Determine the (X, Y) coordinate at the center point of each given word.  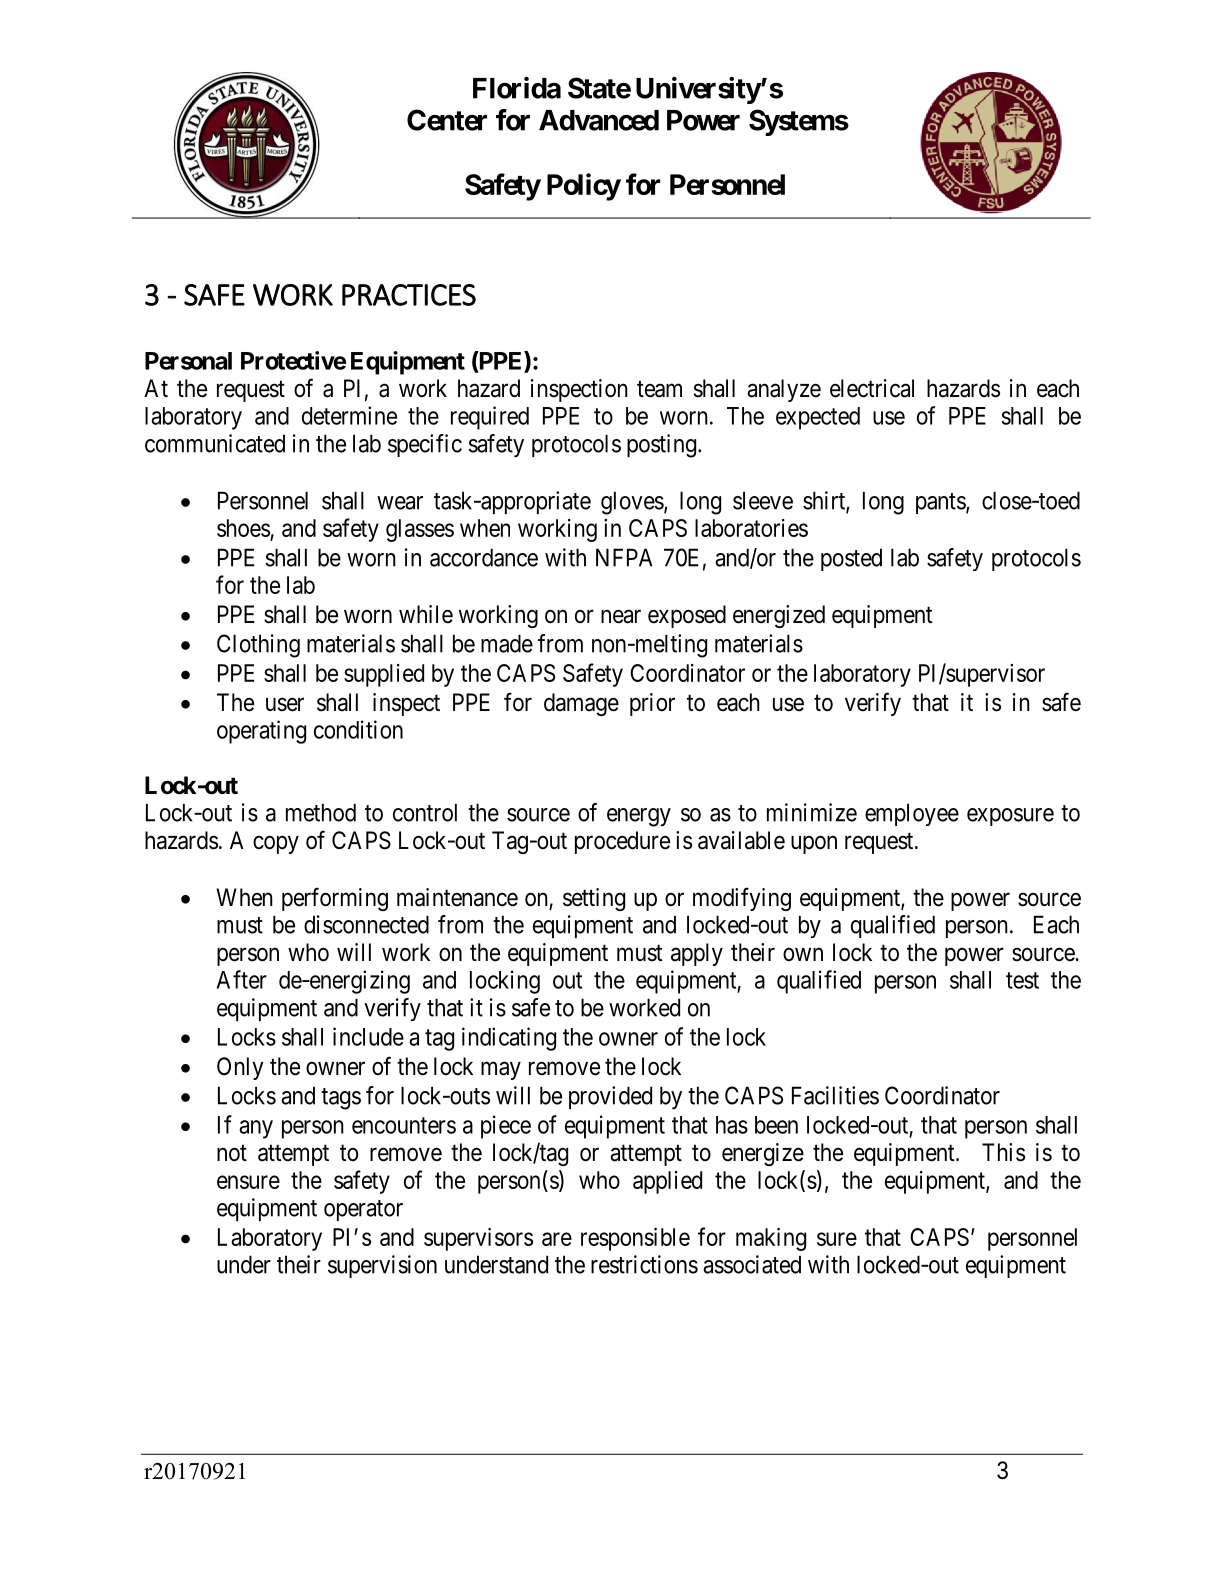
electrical (872, 388)
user (285, 704)
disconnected (366, 924)
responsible (635, 1239)
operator (363, 1210)
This (1003, 1152)
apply (697, 954)
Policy (584, 187)
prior (652, 704)
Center (447, 120)
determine (349, 415)
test (1022, 980)
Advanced (599, 120)
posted (851, 559)
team (659, 389)
